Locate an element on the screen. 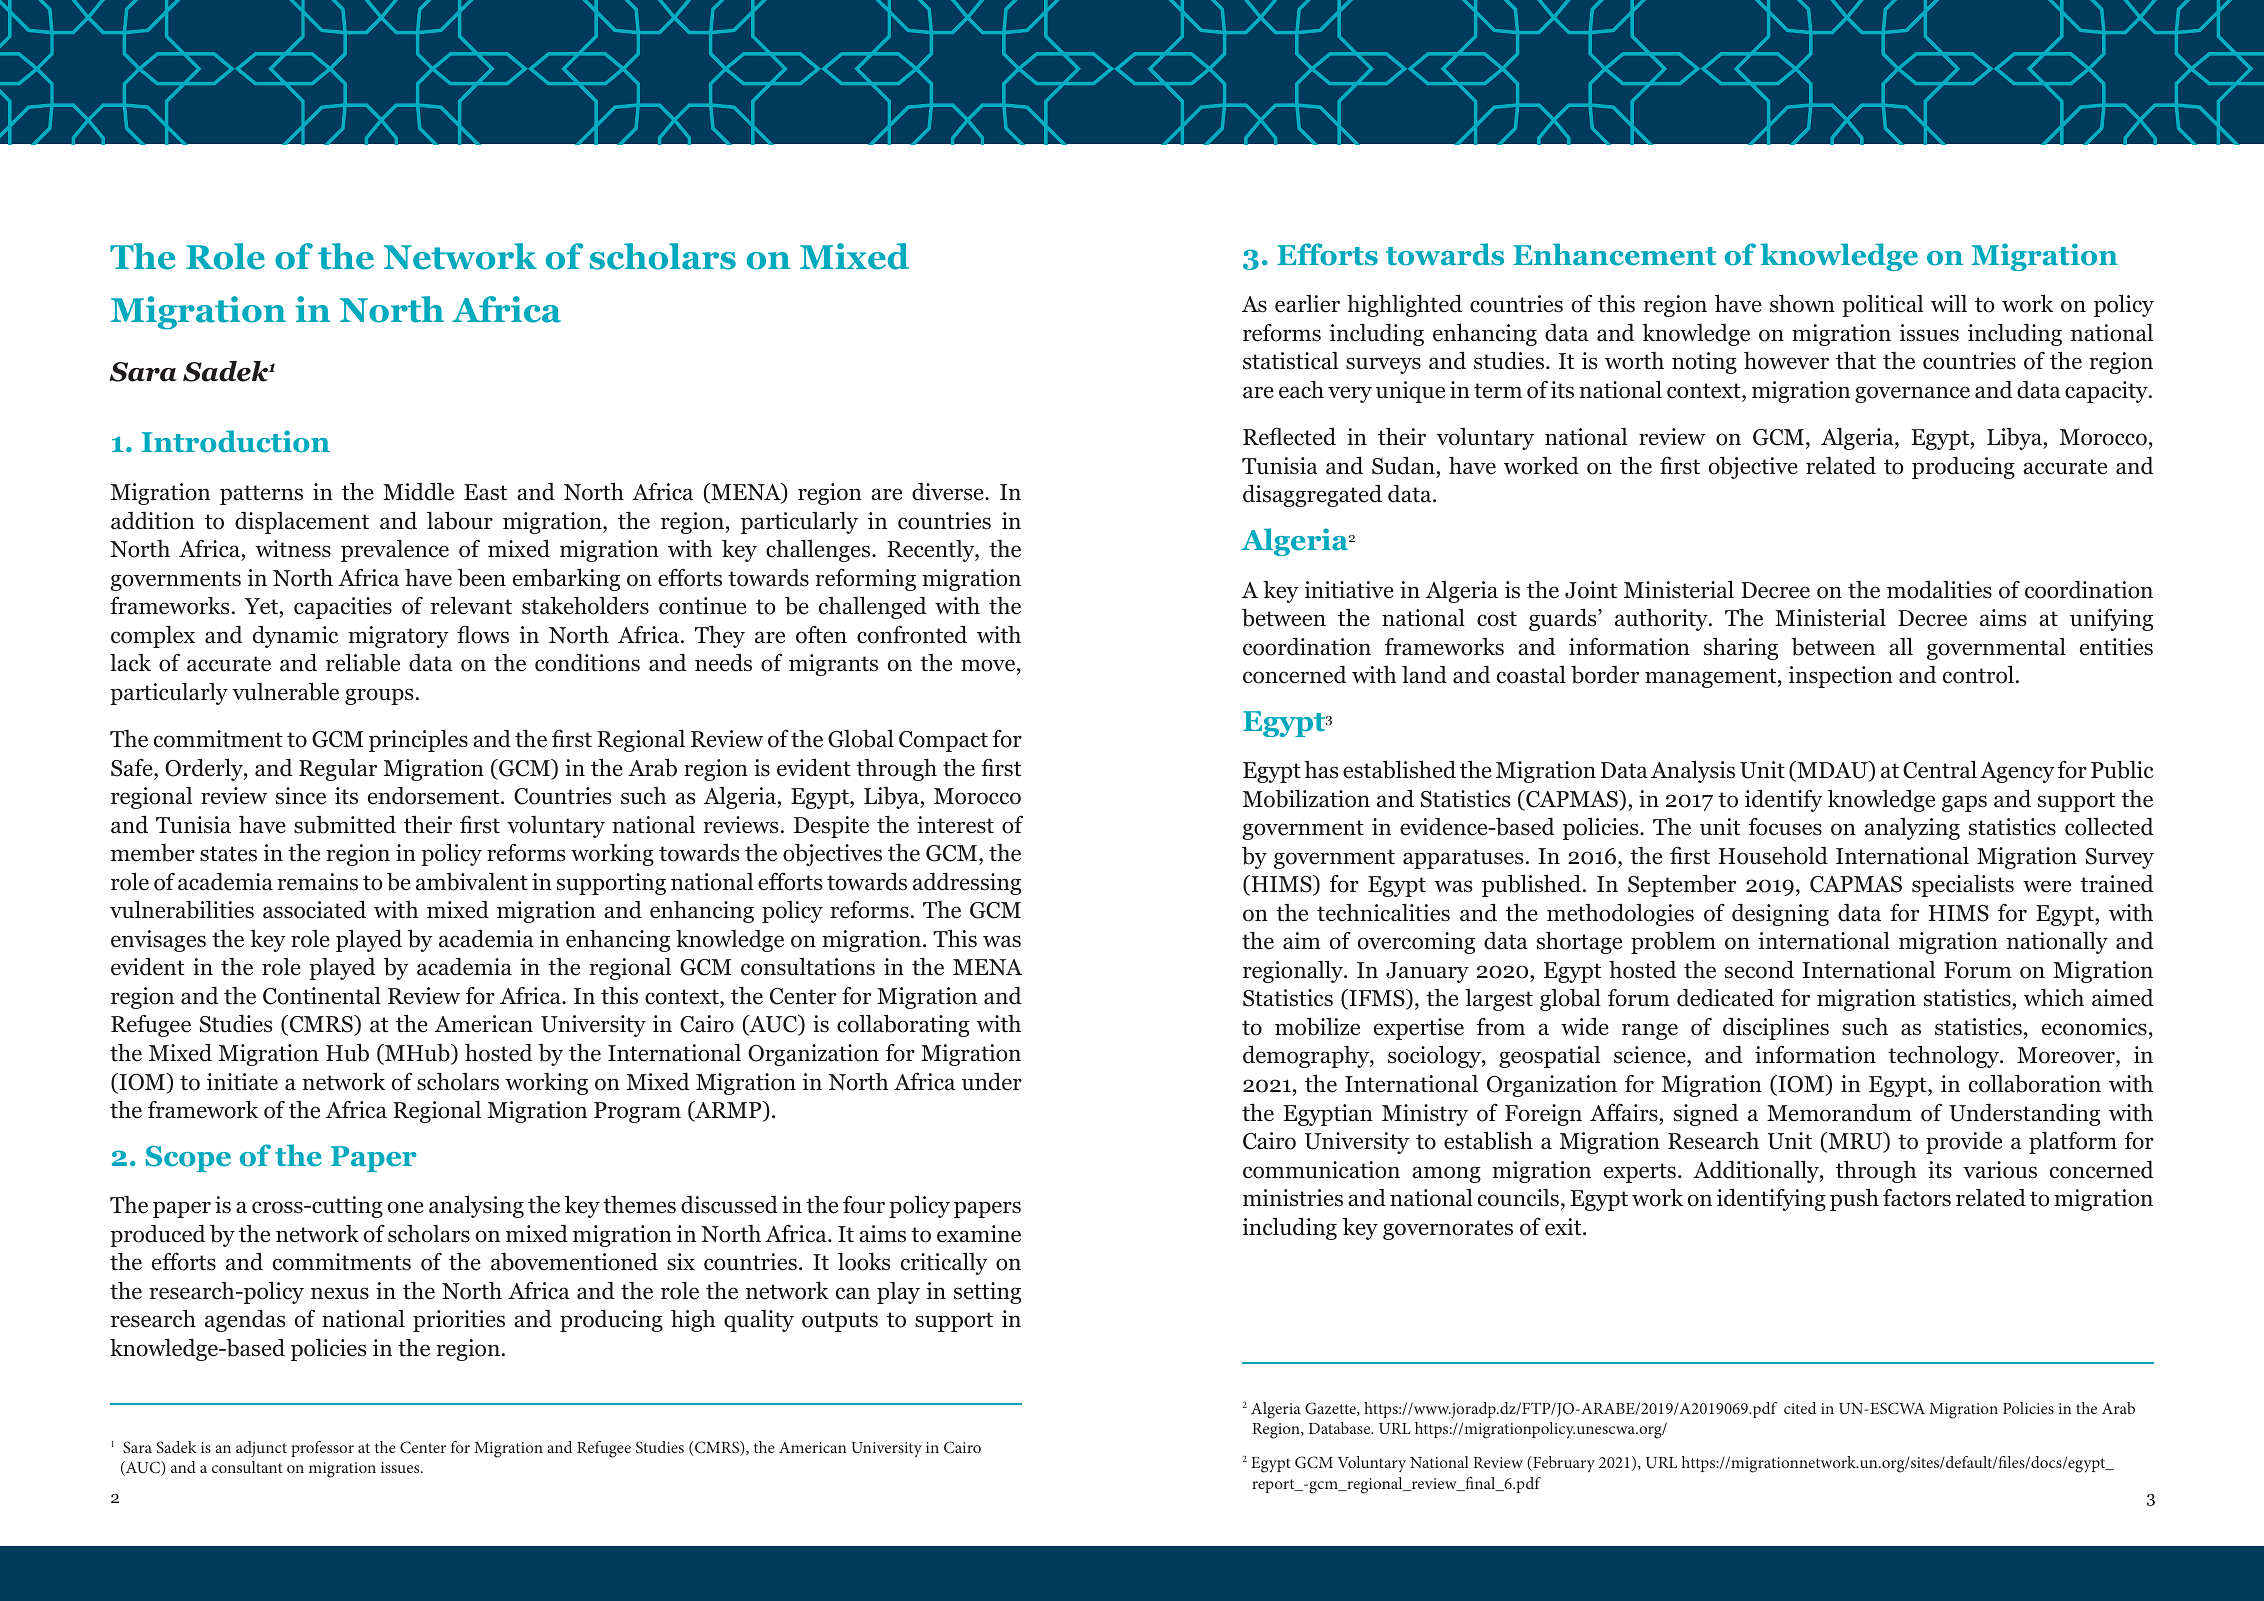 This screenshot has height=1601, width=2264. February is located at coordinates (1563, 1464).
